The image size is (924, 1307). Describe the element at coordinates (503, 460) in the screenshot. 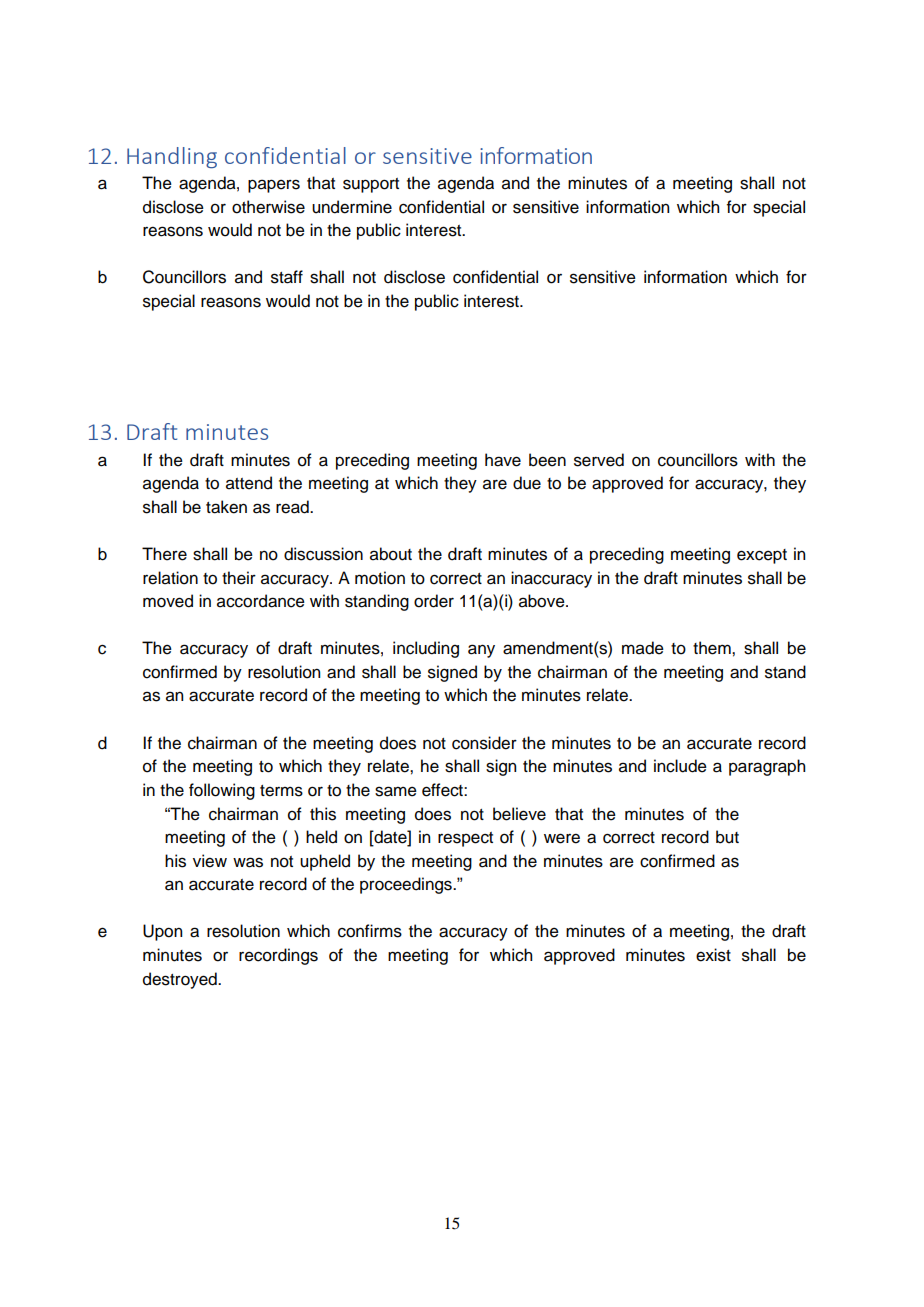

I see `have` at that location.
